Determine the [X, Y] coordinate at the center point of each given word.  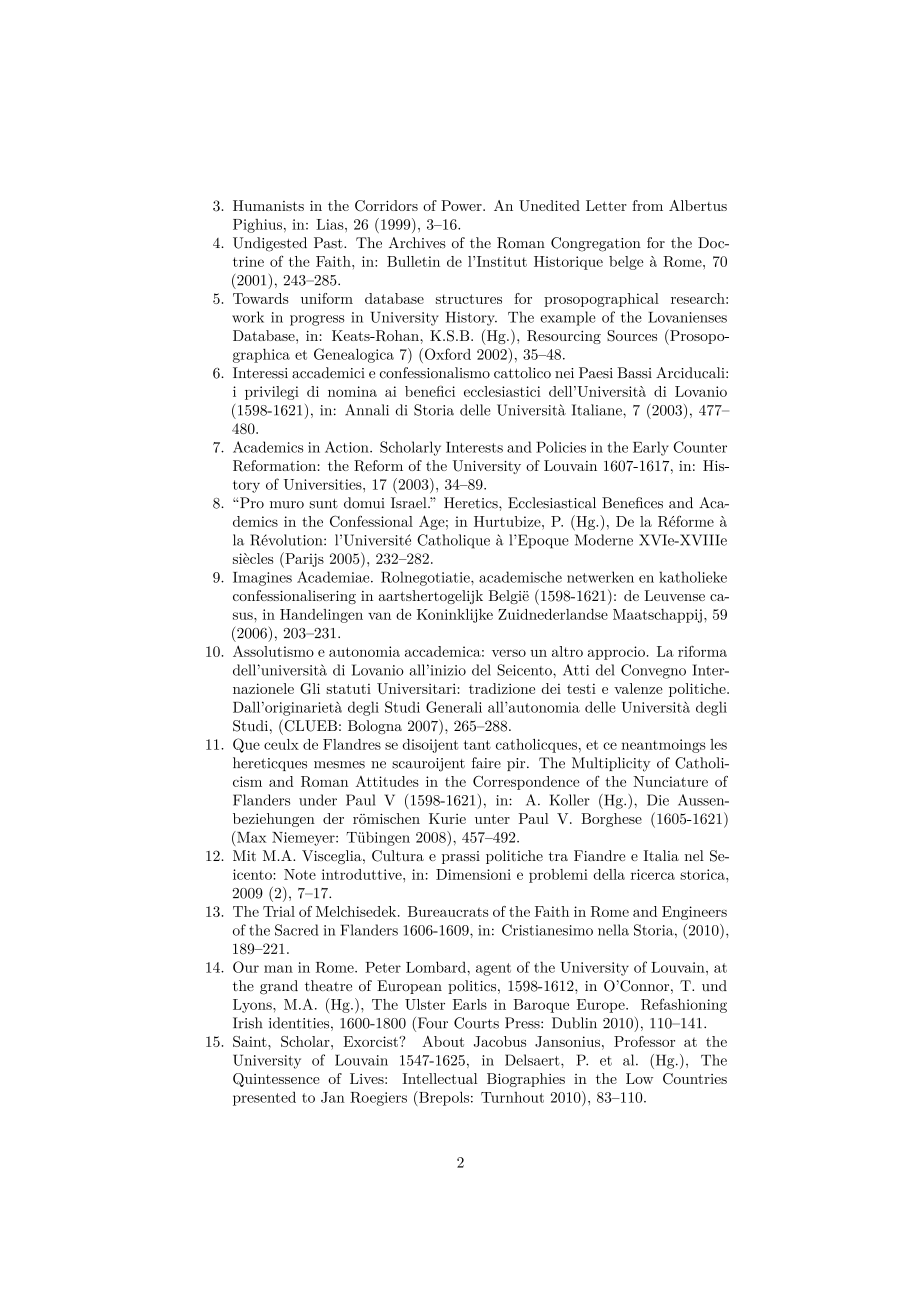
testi [581, 688]
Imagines [262, 579]
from [647, 205]
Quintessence [276, 1080]
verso [509, 653]
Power [462, 205]
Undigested [270, 244]
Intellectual [439, 1078]
